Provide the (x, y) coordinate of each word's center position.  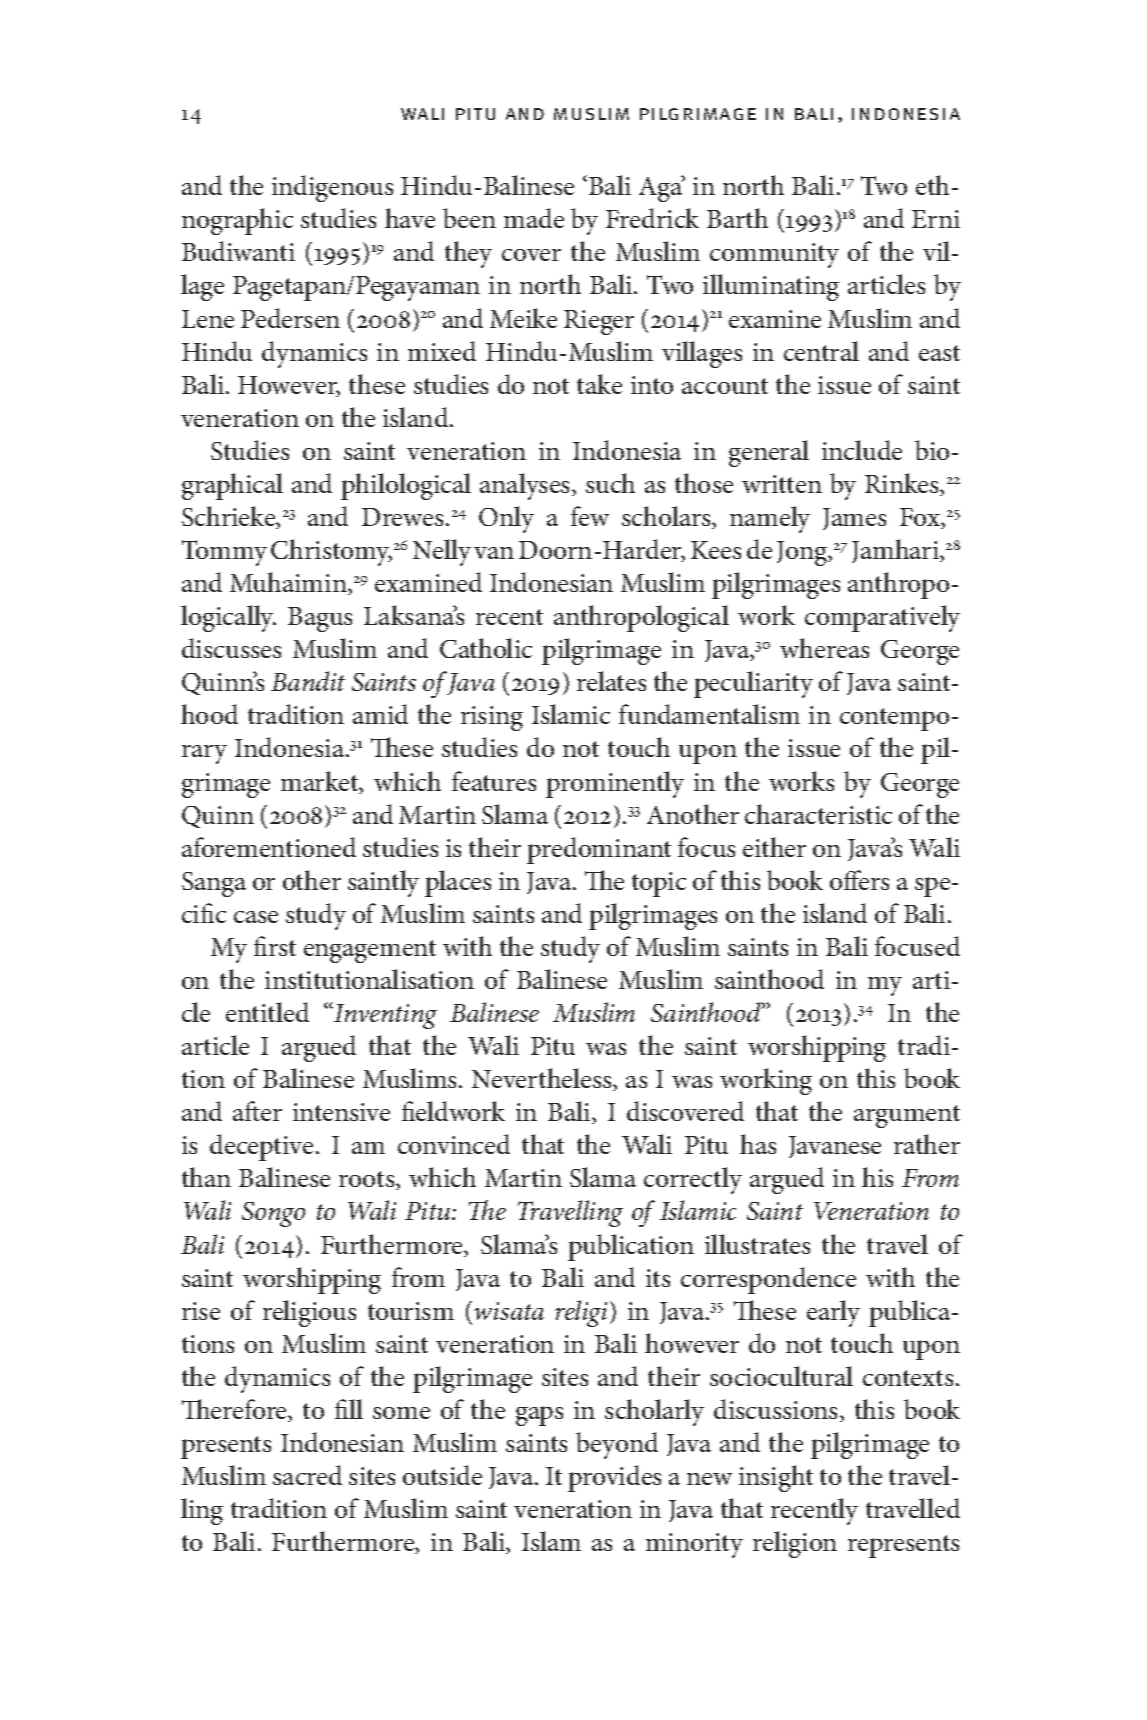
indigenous (332, 188)
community (774, 255)
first (275, 946)
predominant (599, 850)
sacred (307, 1475)
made (534, 218)
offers (859, 880)
